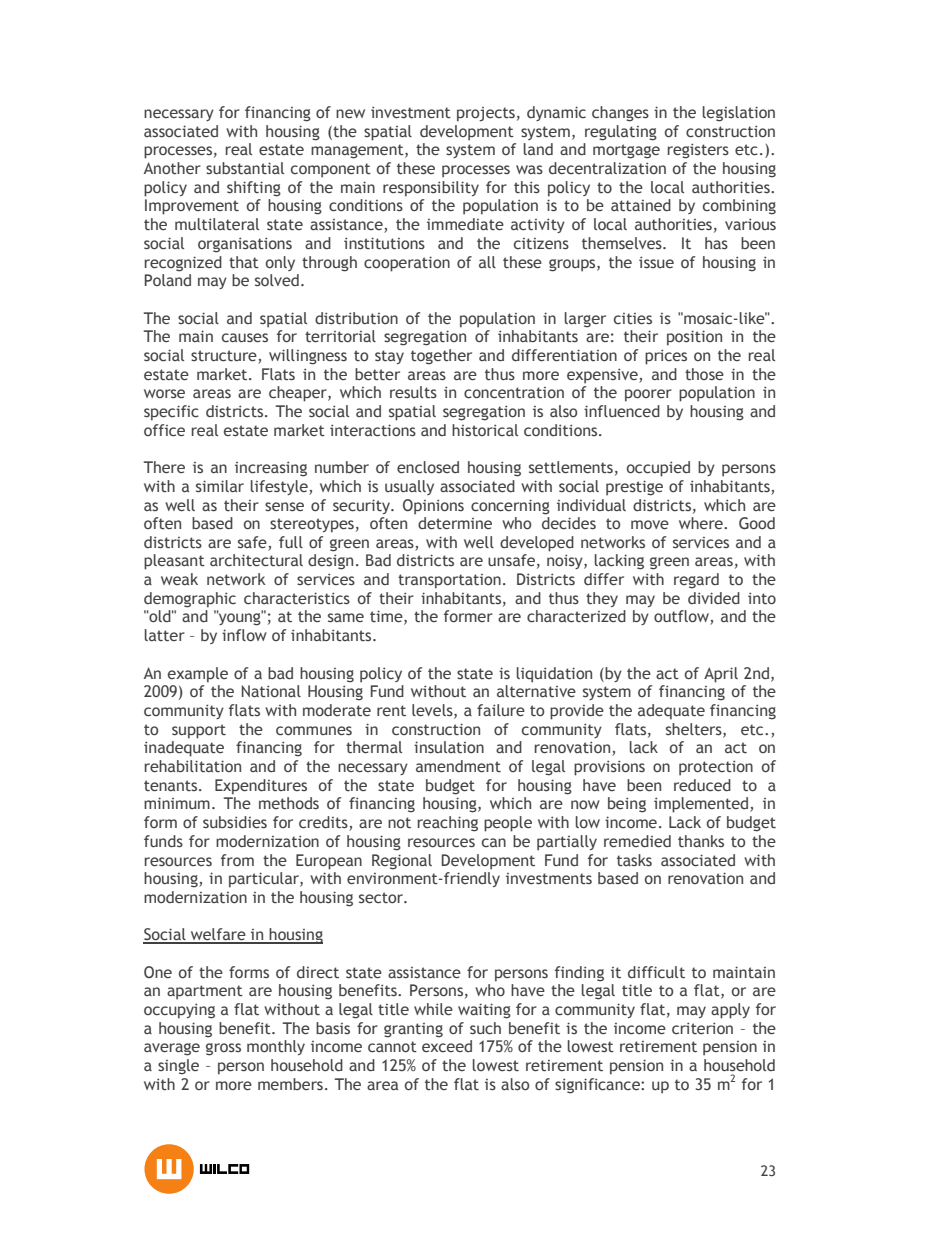  Describe the element at coordinates (447, 1046) in the page. I see `exceed` at that location.
